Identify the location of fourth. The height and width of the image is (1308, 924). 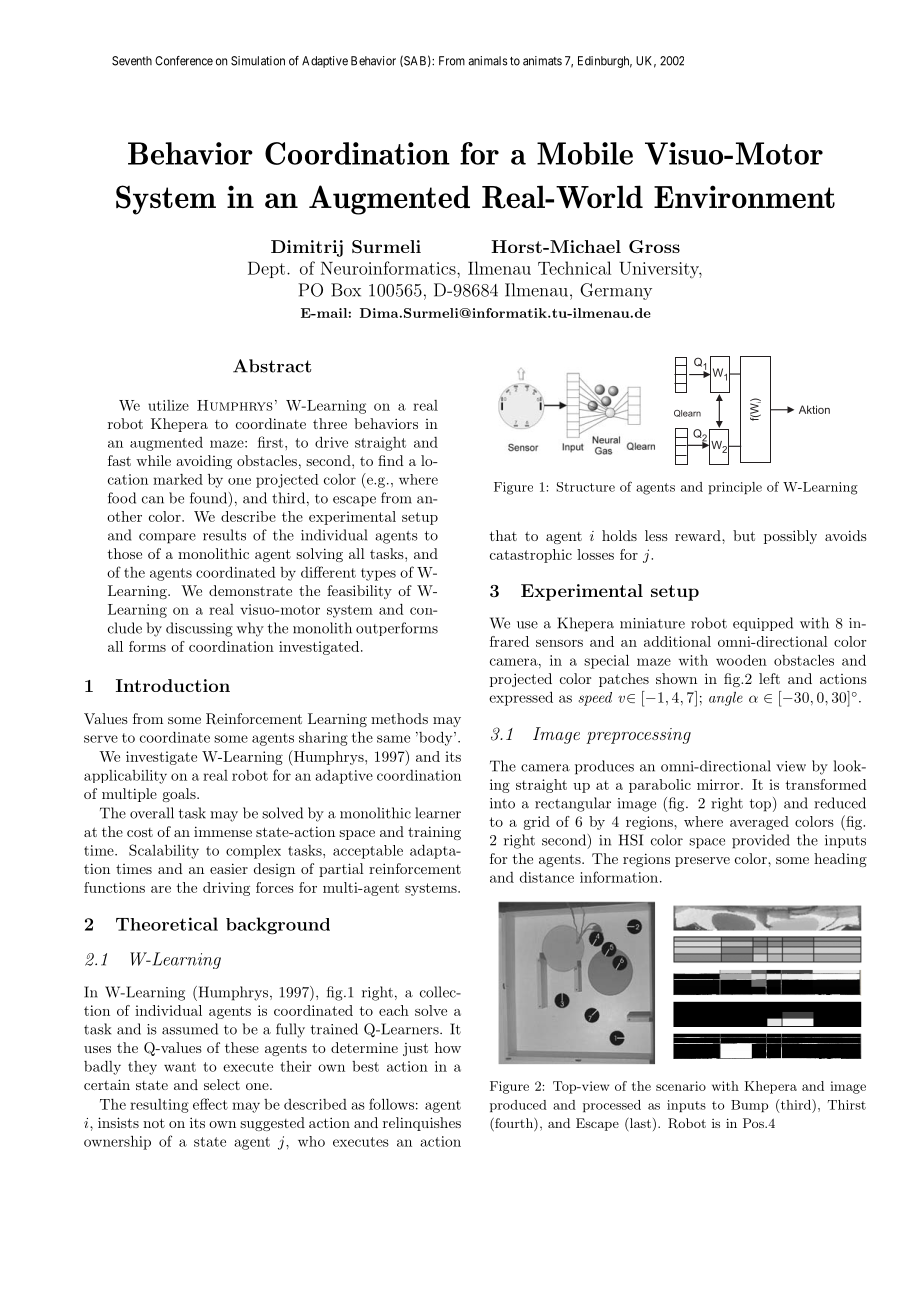
(514, 1124).
